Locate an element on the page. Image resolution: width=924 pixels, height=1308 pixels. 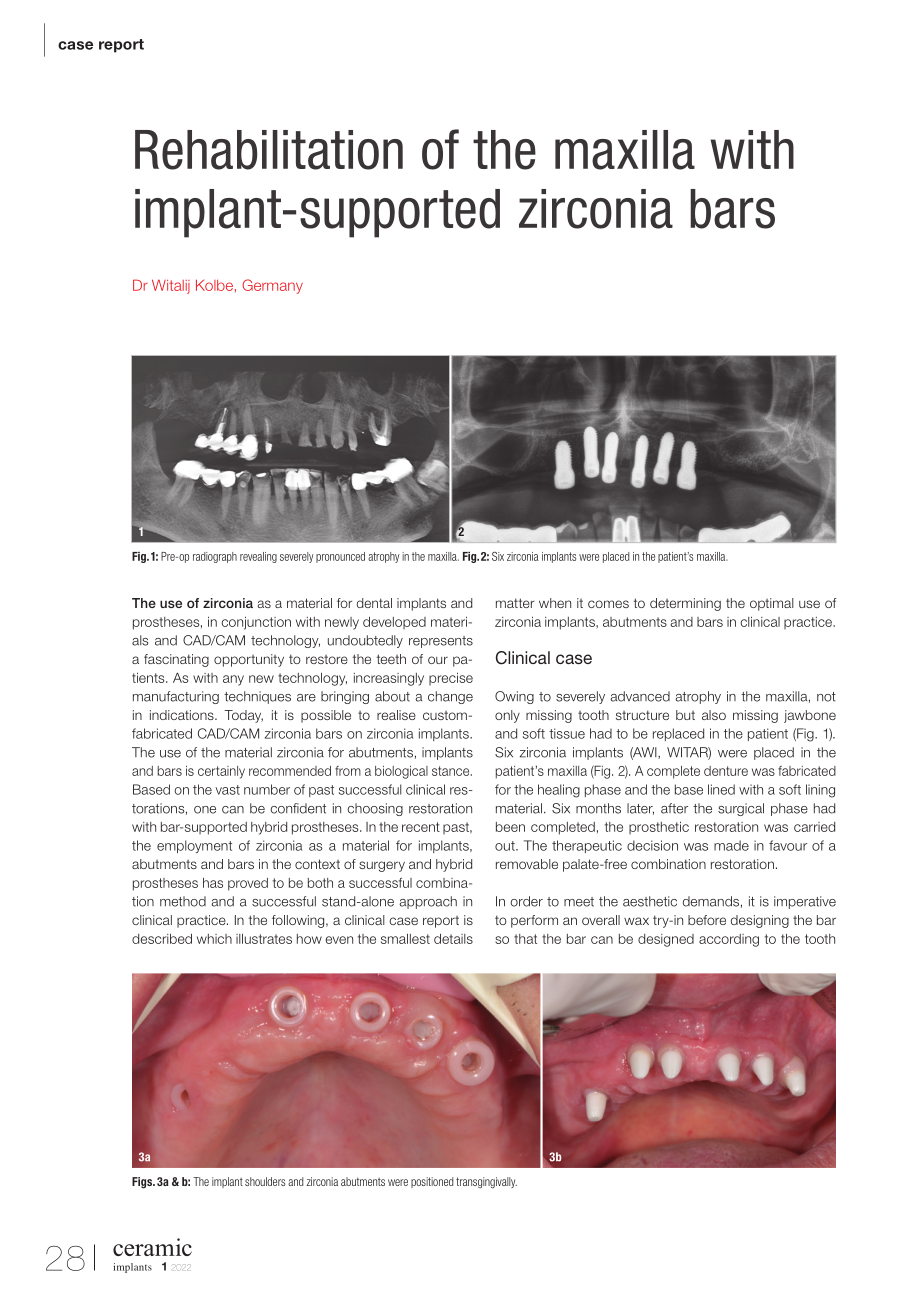
shoulders is located at coordinates (265, 1181).
